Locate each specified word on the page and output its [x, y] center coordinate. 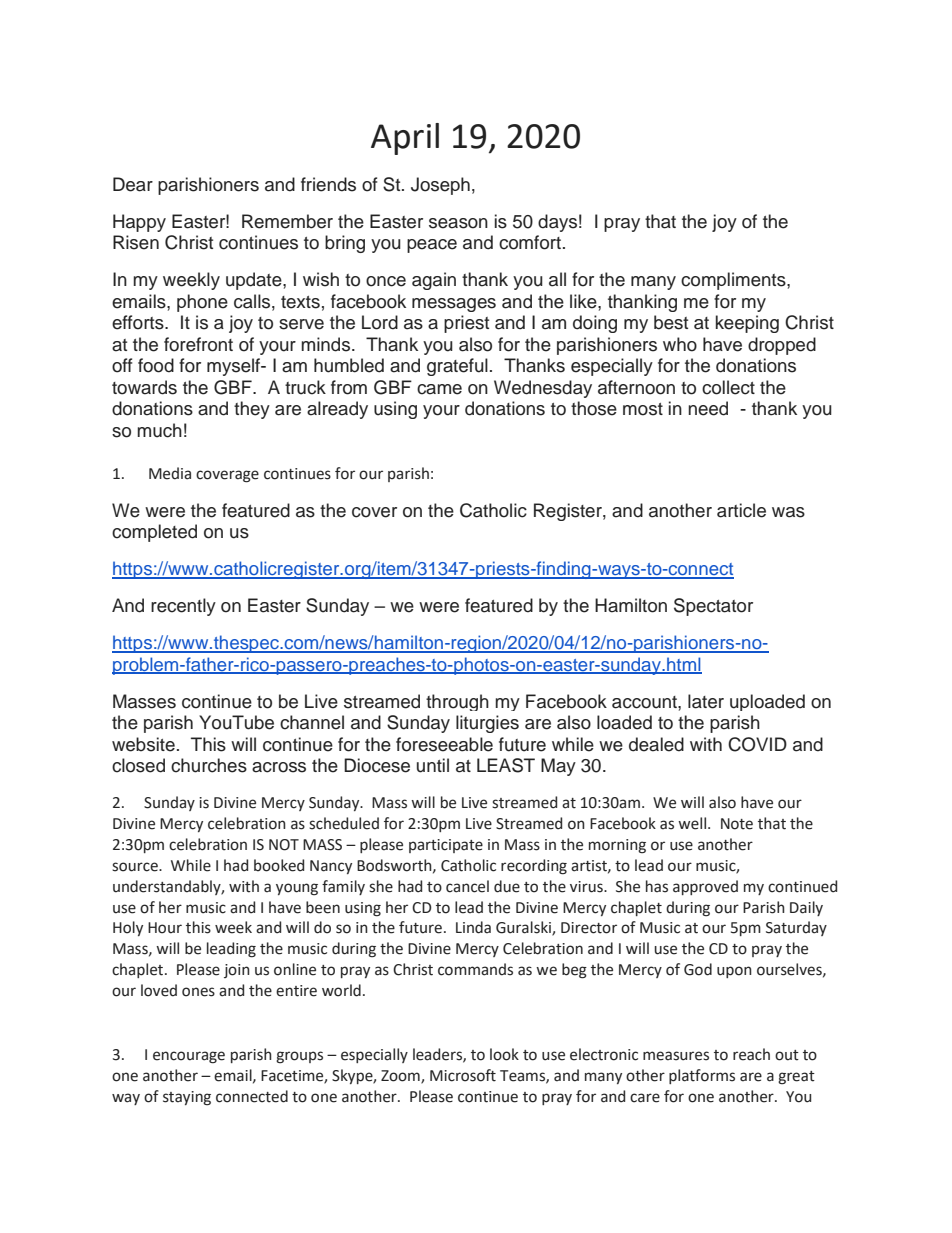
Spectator [713, 607]
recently [183, 607]
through [457, 702]
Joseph [440, 186]
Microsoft [463, 1075]
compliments [734, 281]
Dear [133, 184]
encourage [189, 1057]
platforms [702, 1076]
